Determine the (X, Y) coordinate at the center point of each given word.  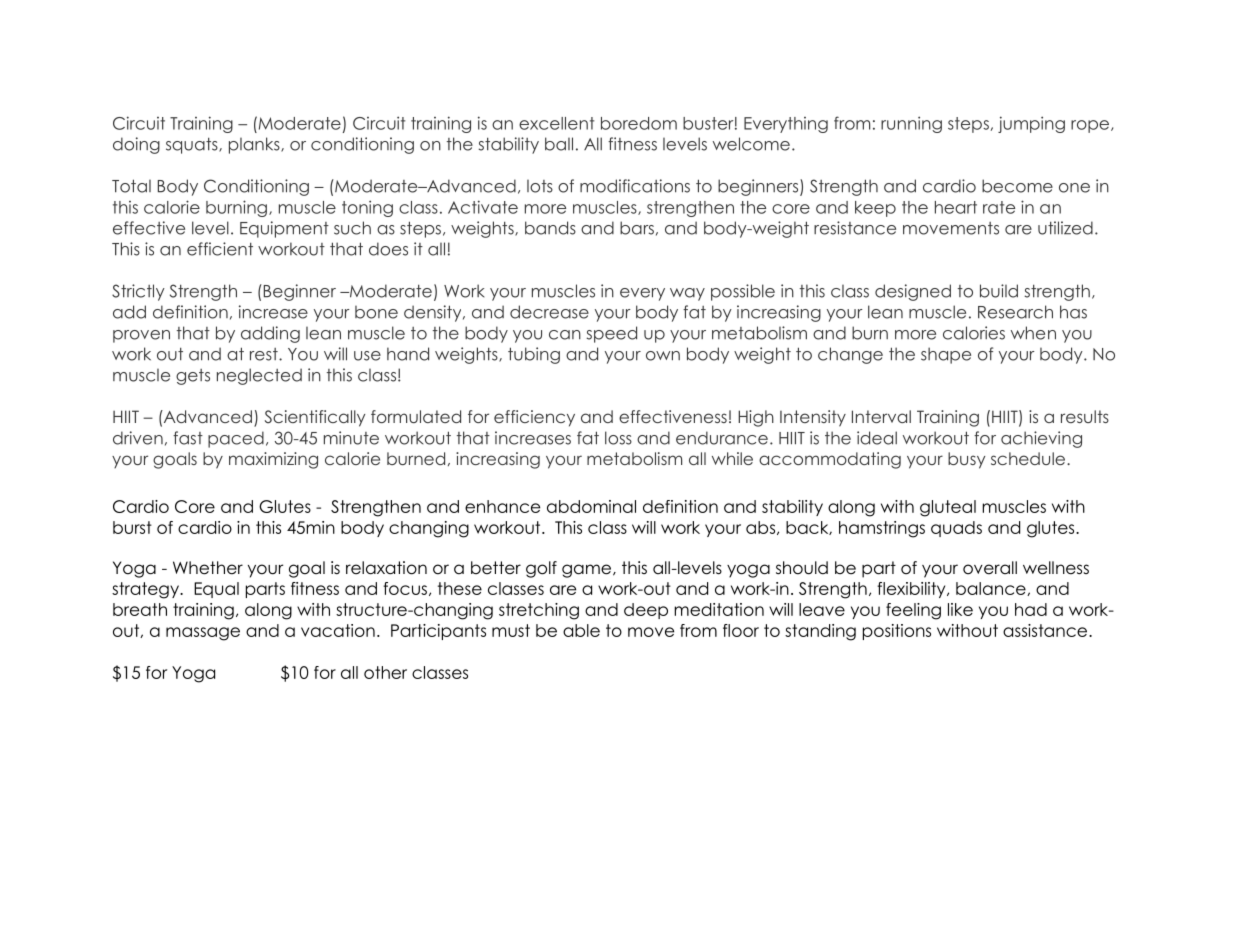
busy (966, 460)
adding (270, 334)
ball (559, 144)
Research (1015, 312)
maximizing (273, 460)
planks (255, 145)
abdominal (591, 506)
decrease (549, 312)
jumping (1031, 124)
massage (203, 634)
